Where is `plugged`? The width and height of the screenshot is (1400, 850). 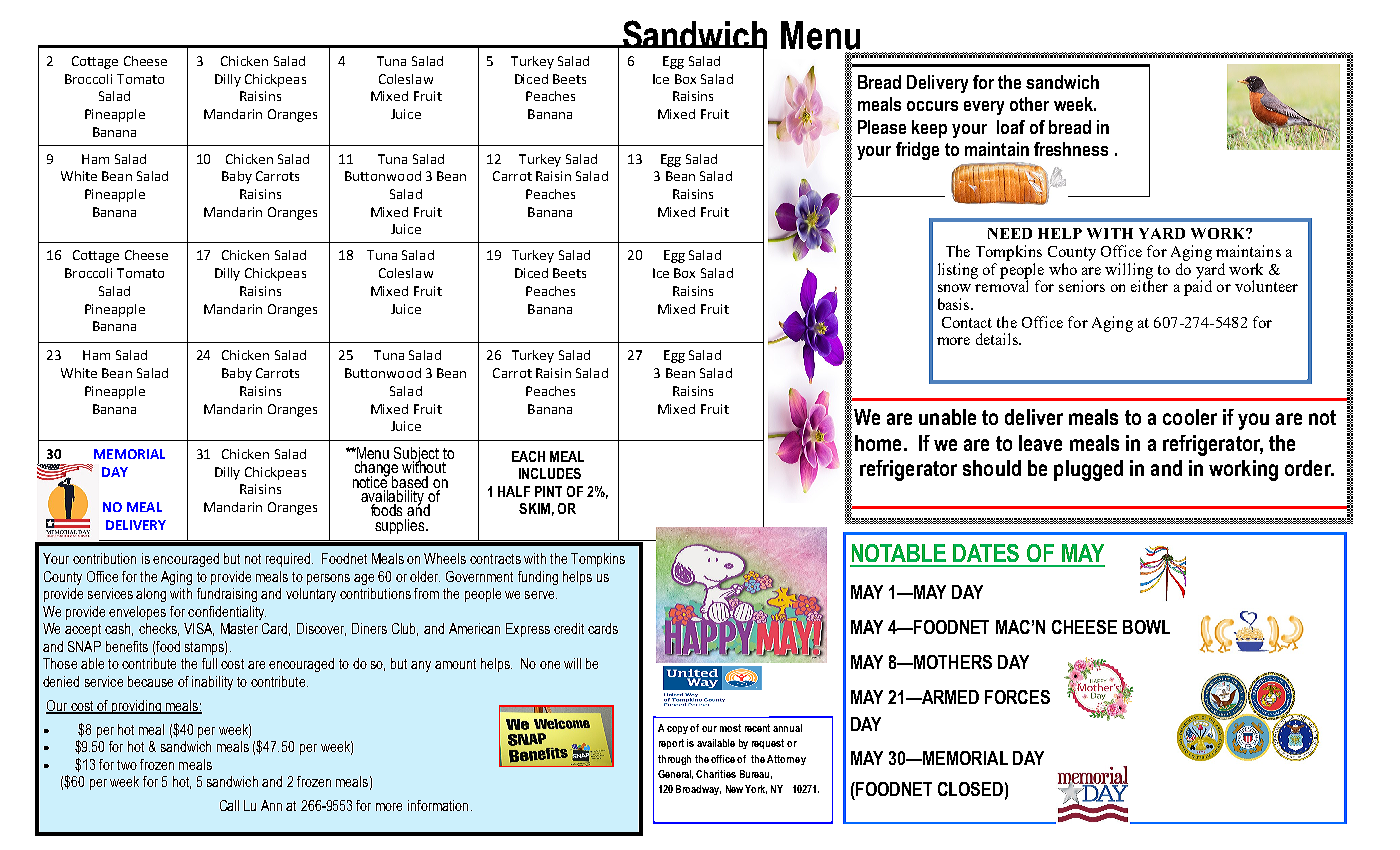 plugged is located at coordinates (1088, 470).
